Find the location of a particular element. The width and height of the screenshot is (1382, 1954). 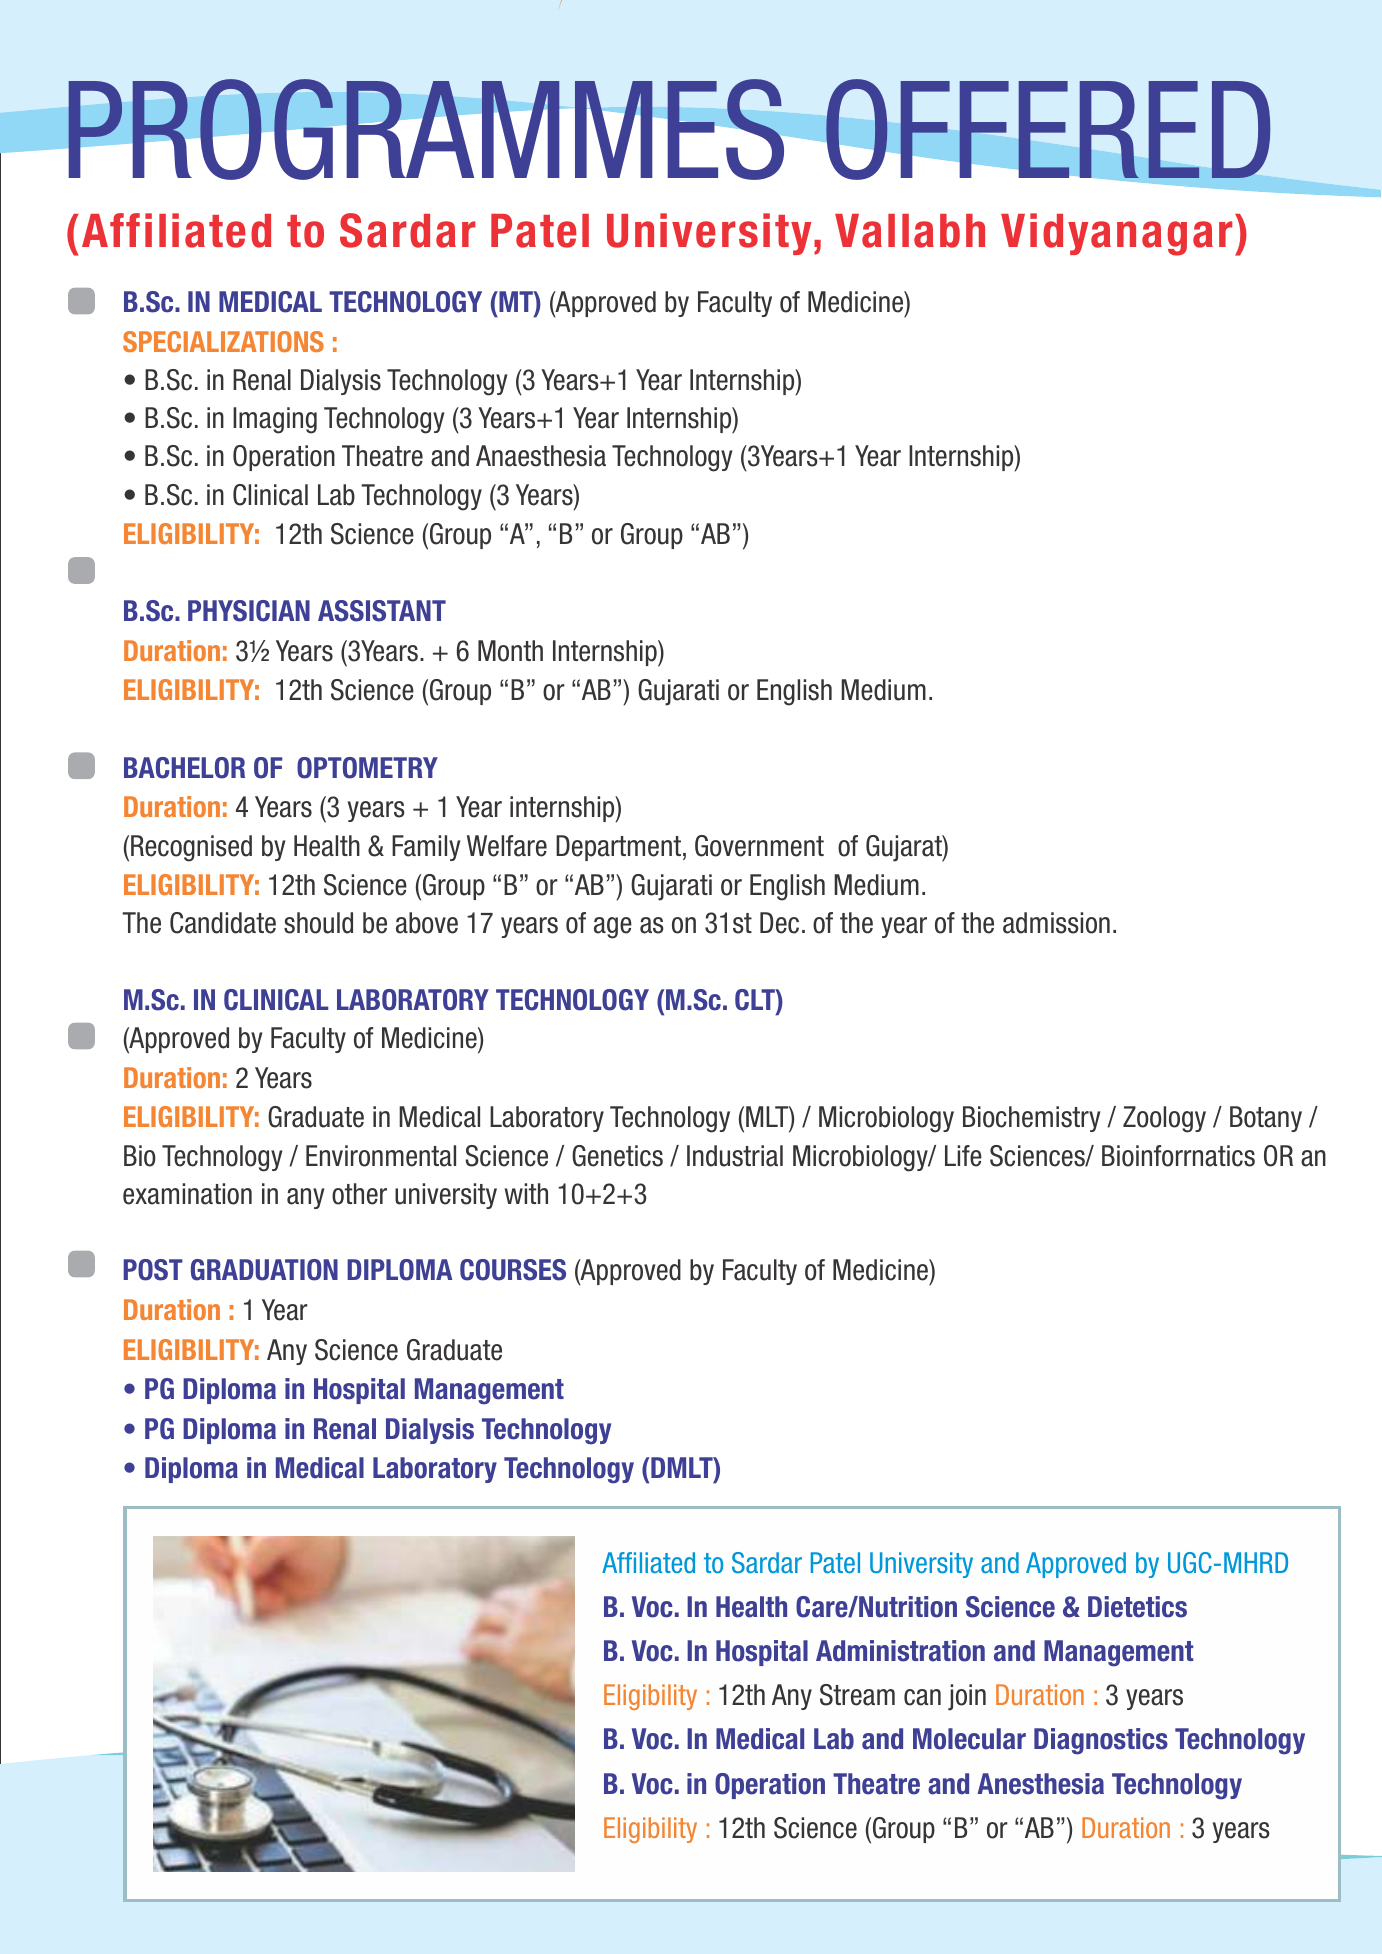

GRADUATION is located at coordinates (264, 1270).
